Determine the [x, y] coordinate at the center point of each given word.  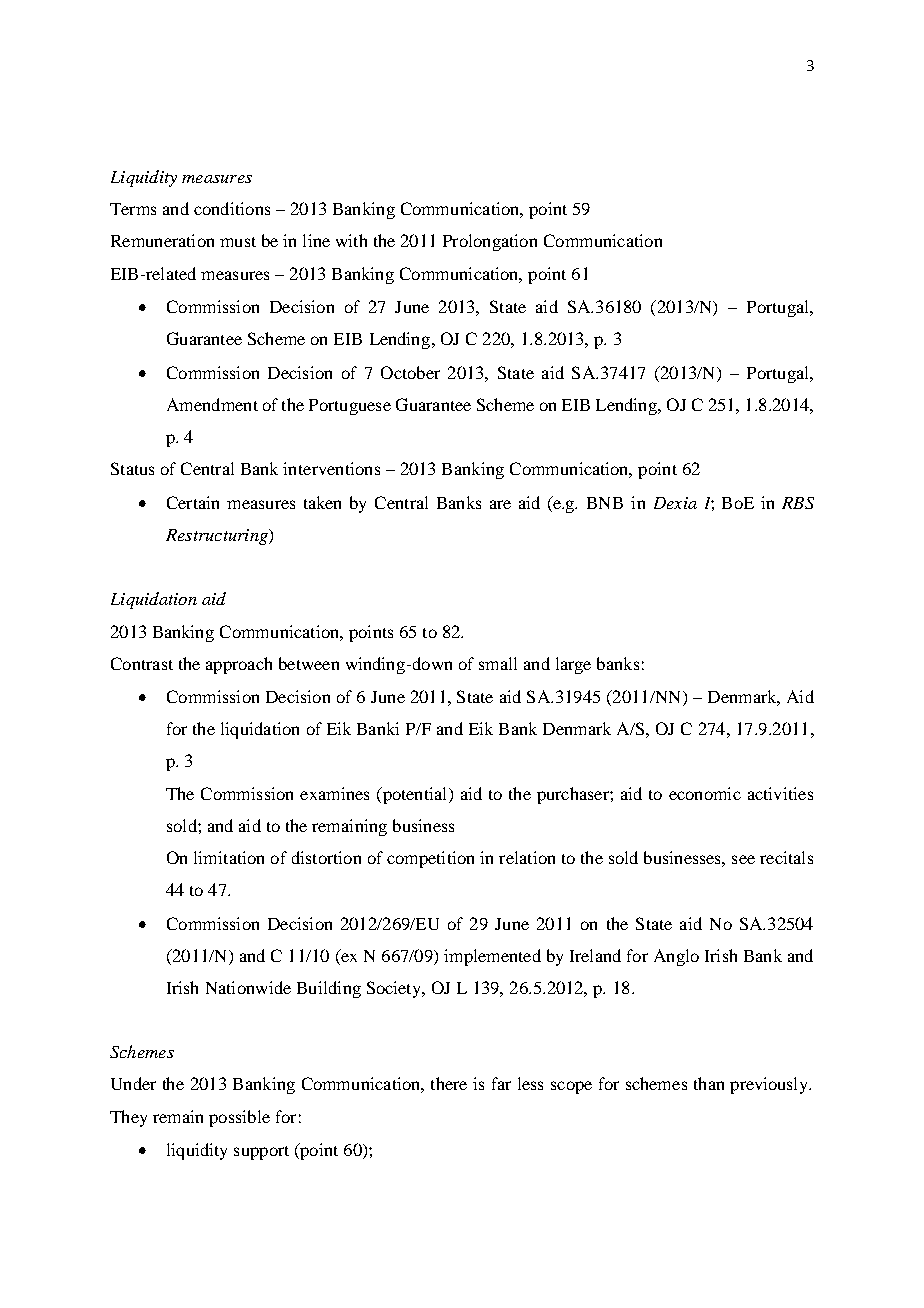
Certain [193, 502]
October [410, 372]
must [238, 242]
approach [239, 665]
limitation [229, 857]
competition [430, 859]
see [743, 859]
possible [239, 1118]
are [500, 504]
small [498, 663]
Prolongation [490, 242]
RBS [798, 503]
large [573, 665]
